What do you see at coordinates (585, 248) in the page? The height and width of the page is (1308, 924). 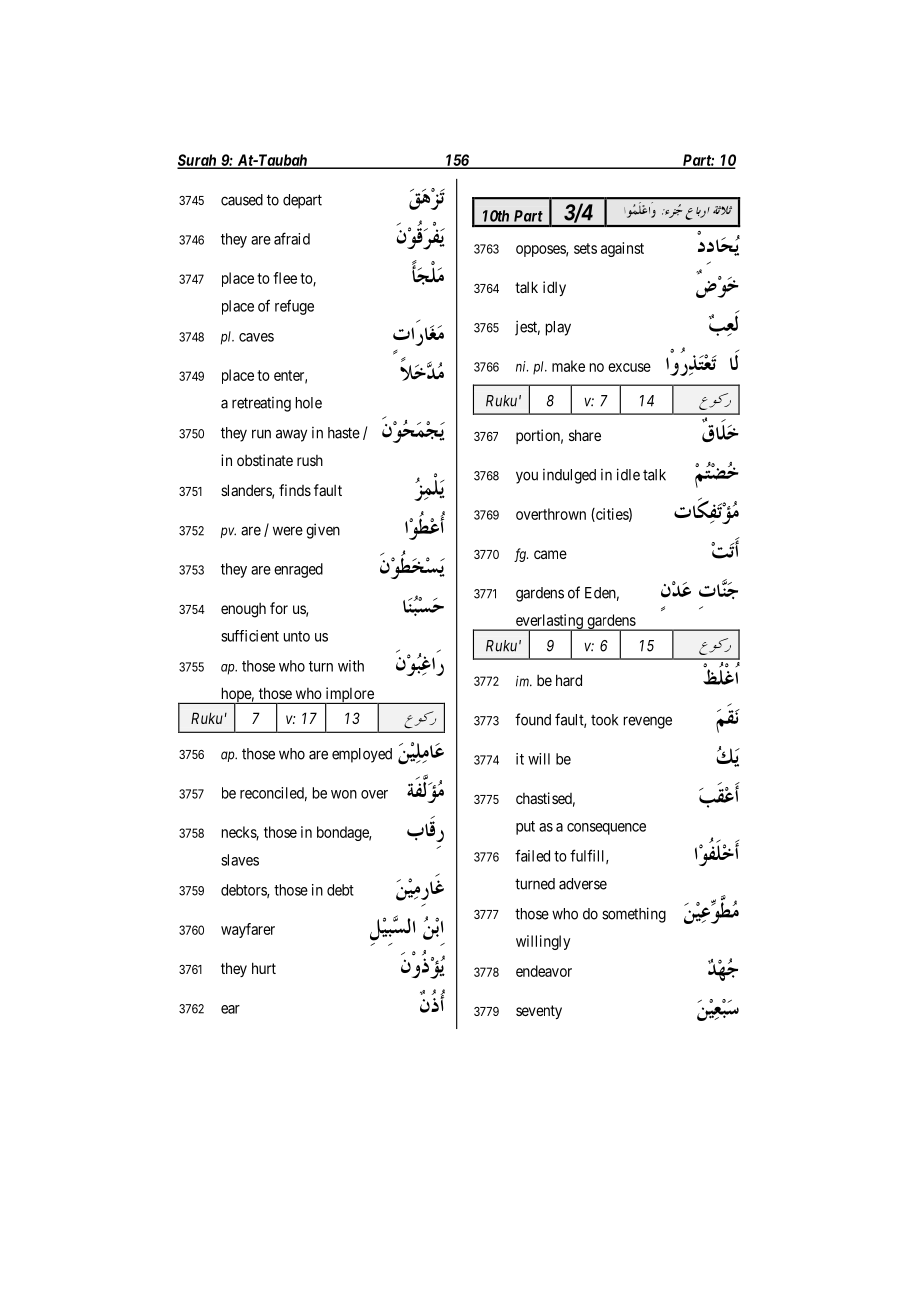 I see `sets` at bounding box center [585, 248].
